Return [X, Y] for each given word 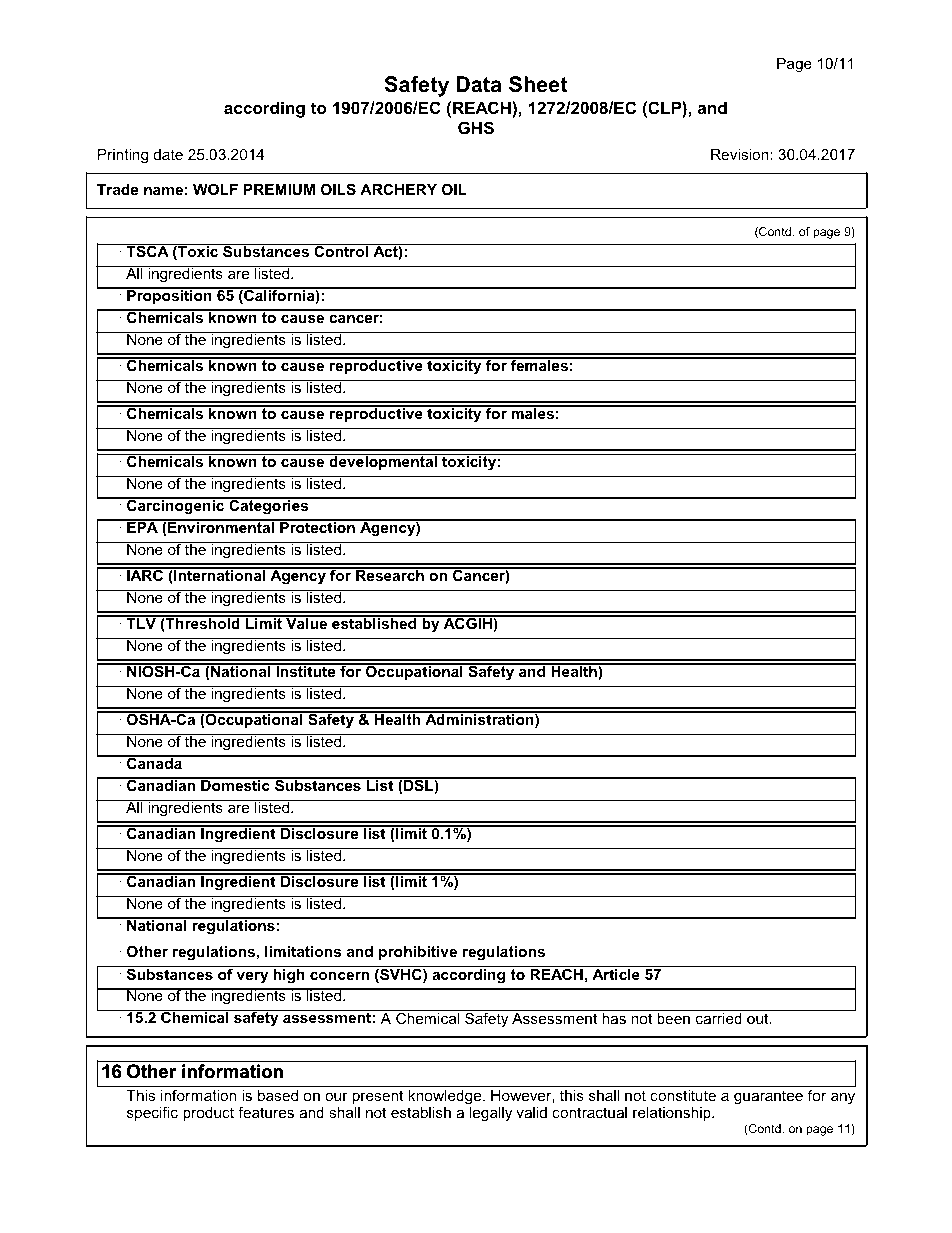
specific [152, 1113]
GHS [476, 128]
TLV [141, 622]
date [168, 154]
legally [491, 1114]
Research [390, 574]
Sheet [538, 84]
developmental [383, 462]
